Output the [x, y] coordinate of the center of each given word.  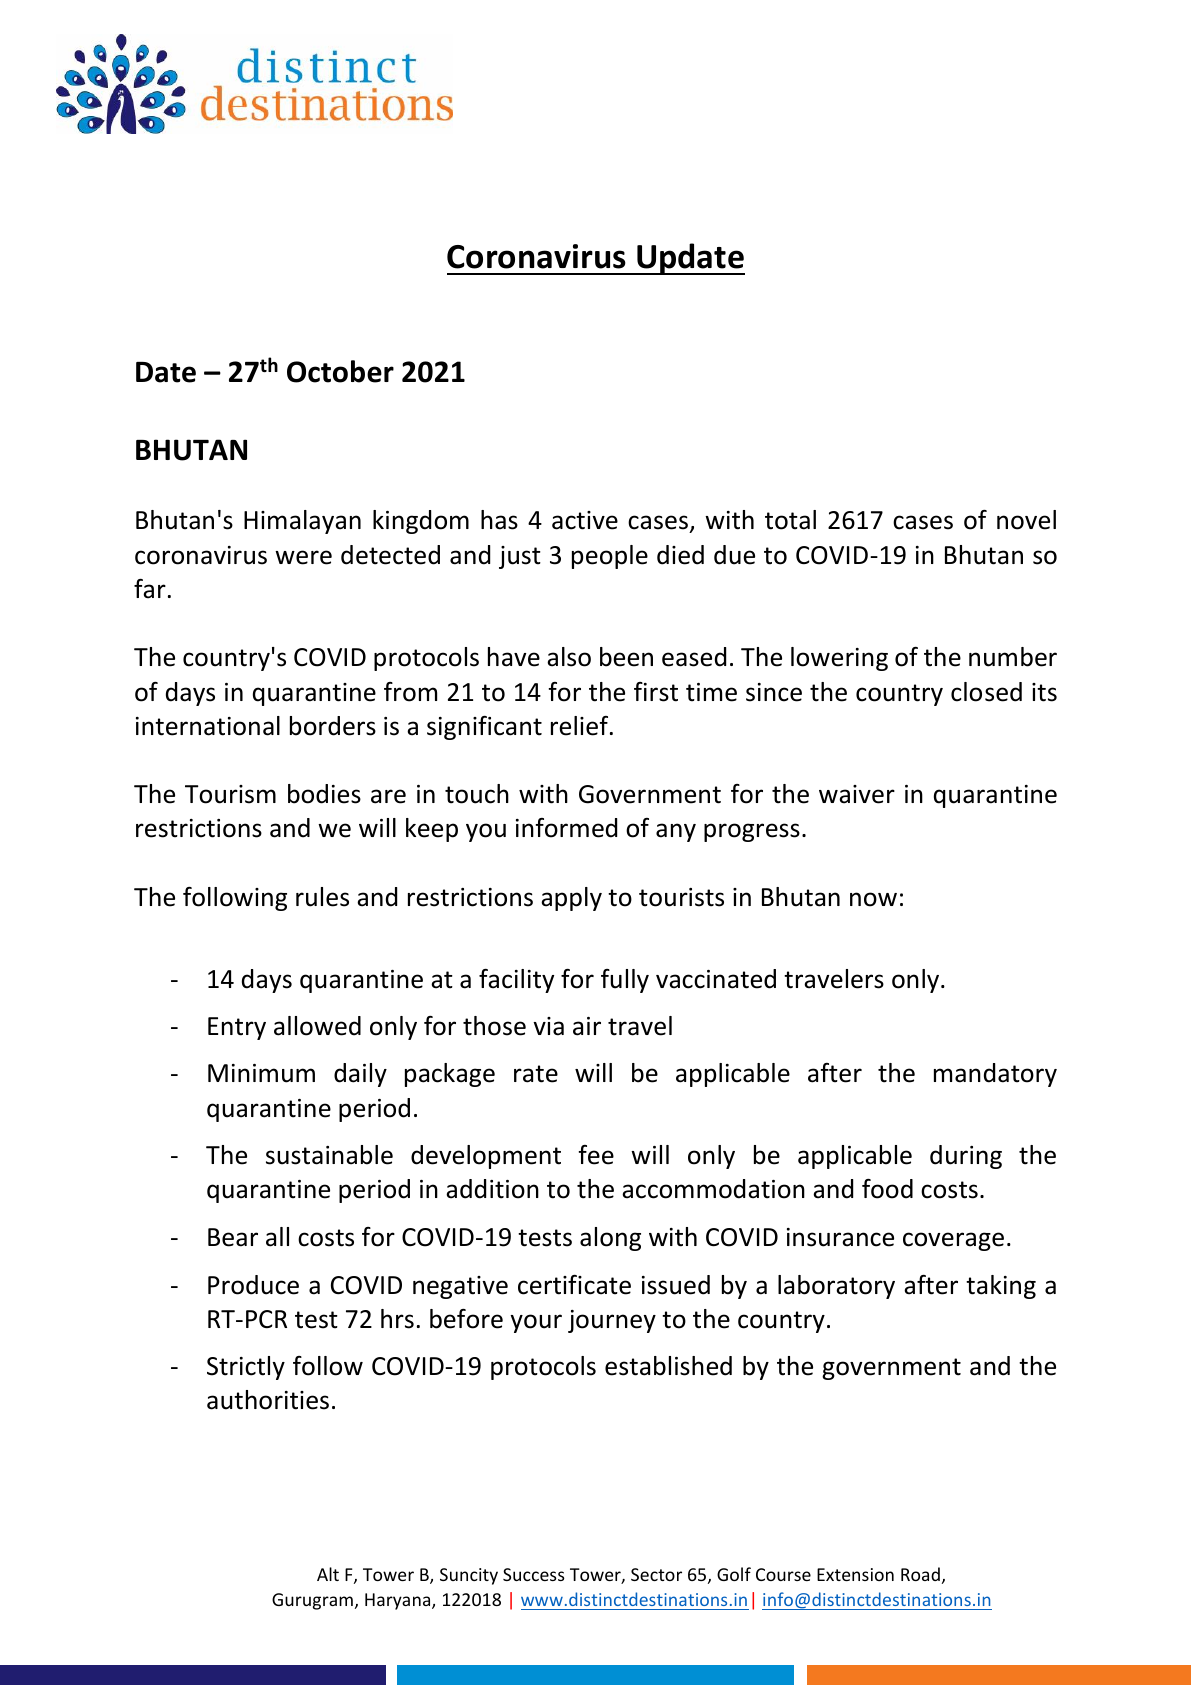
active [585, 520]
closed [986, 692]
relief [581, 726]
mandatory [995, 1075]
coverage [953, 1241]
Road [920, 1574]
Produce [253, 1285]
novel [1026, 520]
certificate [574, 1285]
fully [625, 981]
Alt [328, 1574]
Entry [237, 1028]
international [208, 726]
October [340, 371]
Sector [656, 1574]
